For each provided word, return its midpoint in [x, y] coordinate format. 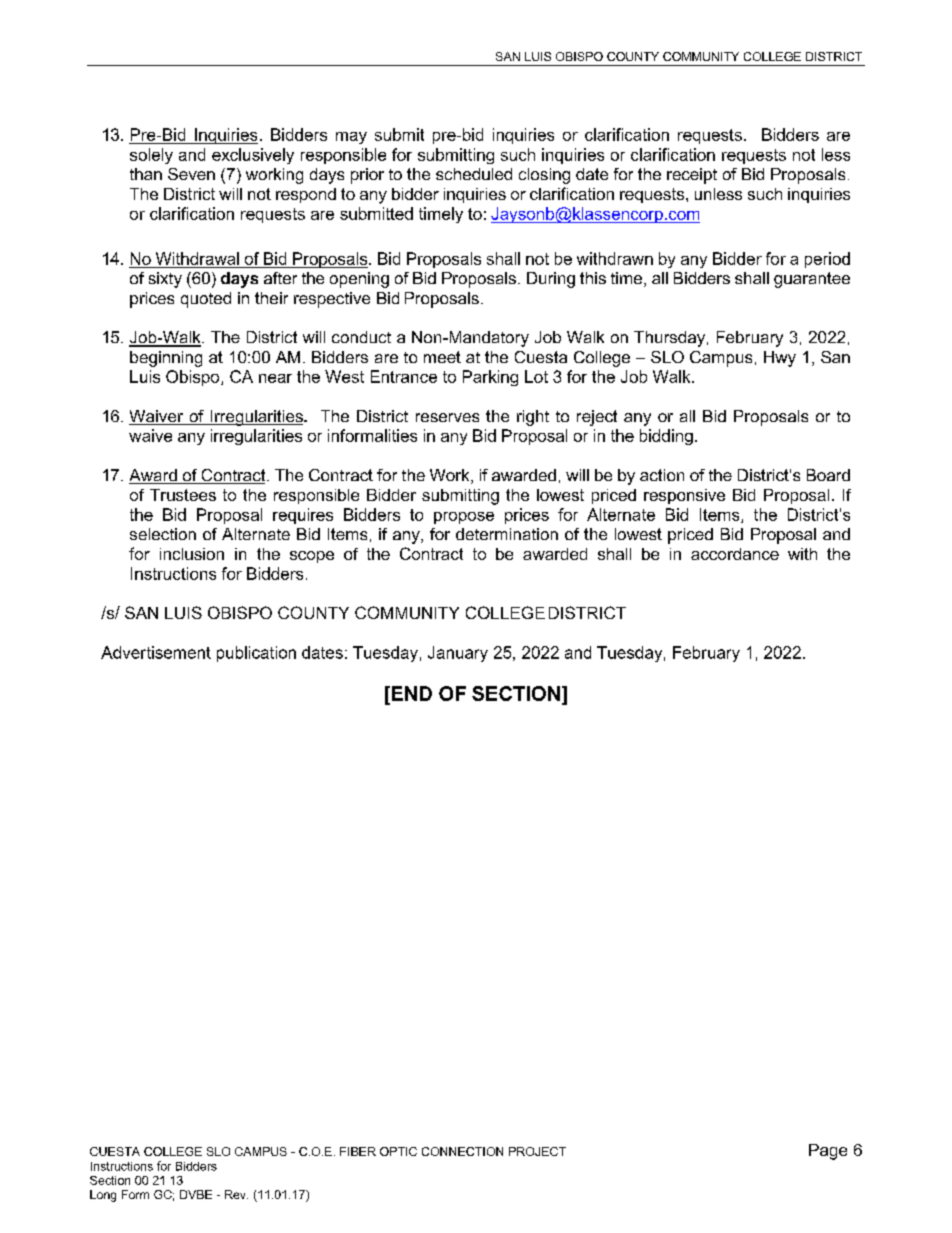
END [410, 693]
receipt [692, 176]
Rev [236, 1194]
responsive [684, 496]
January [458, 654]
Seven [191, 174]
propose [464, 518]
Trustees [183, 495]
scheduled [474, 174]
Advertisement [156, 652]
